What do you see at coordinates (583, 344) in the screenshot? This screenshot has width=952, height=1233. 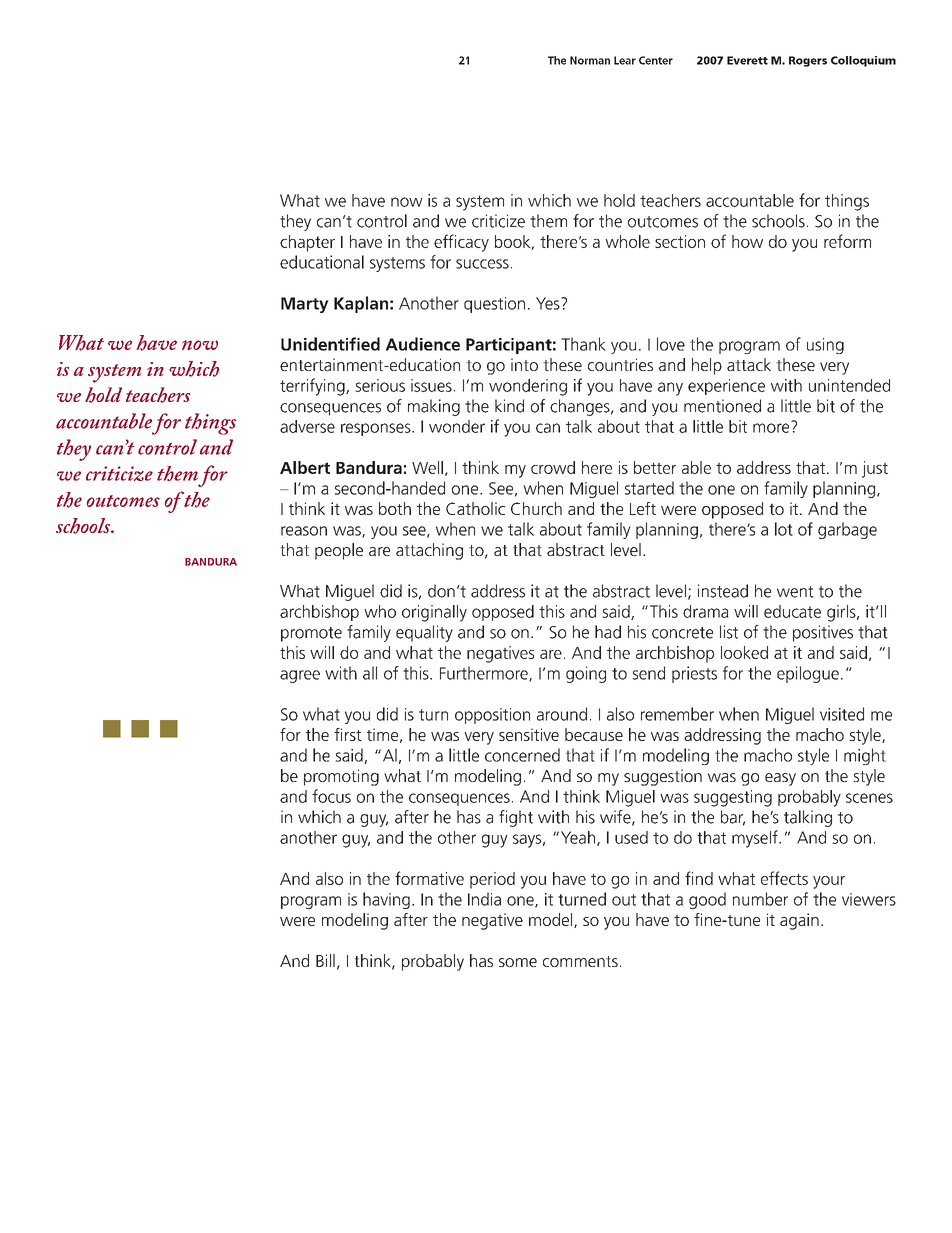 I see `Thank` at bounding box center [583, 344].
